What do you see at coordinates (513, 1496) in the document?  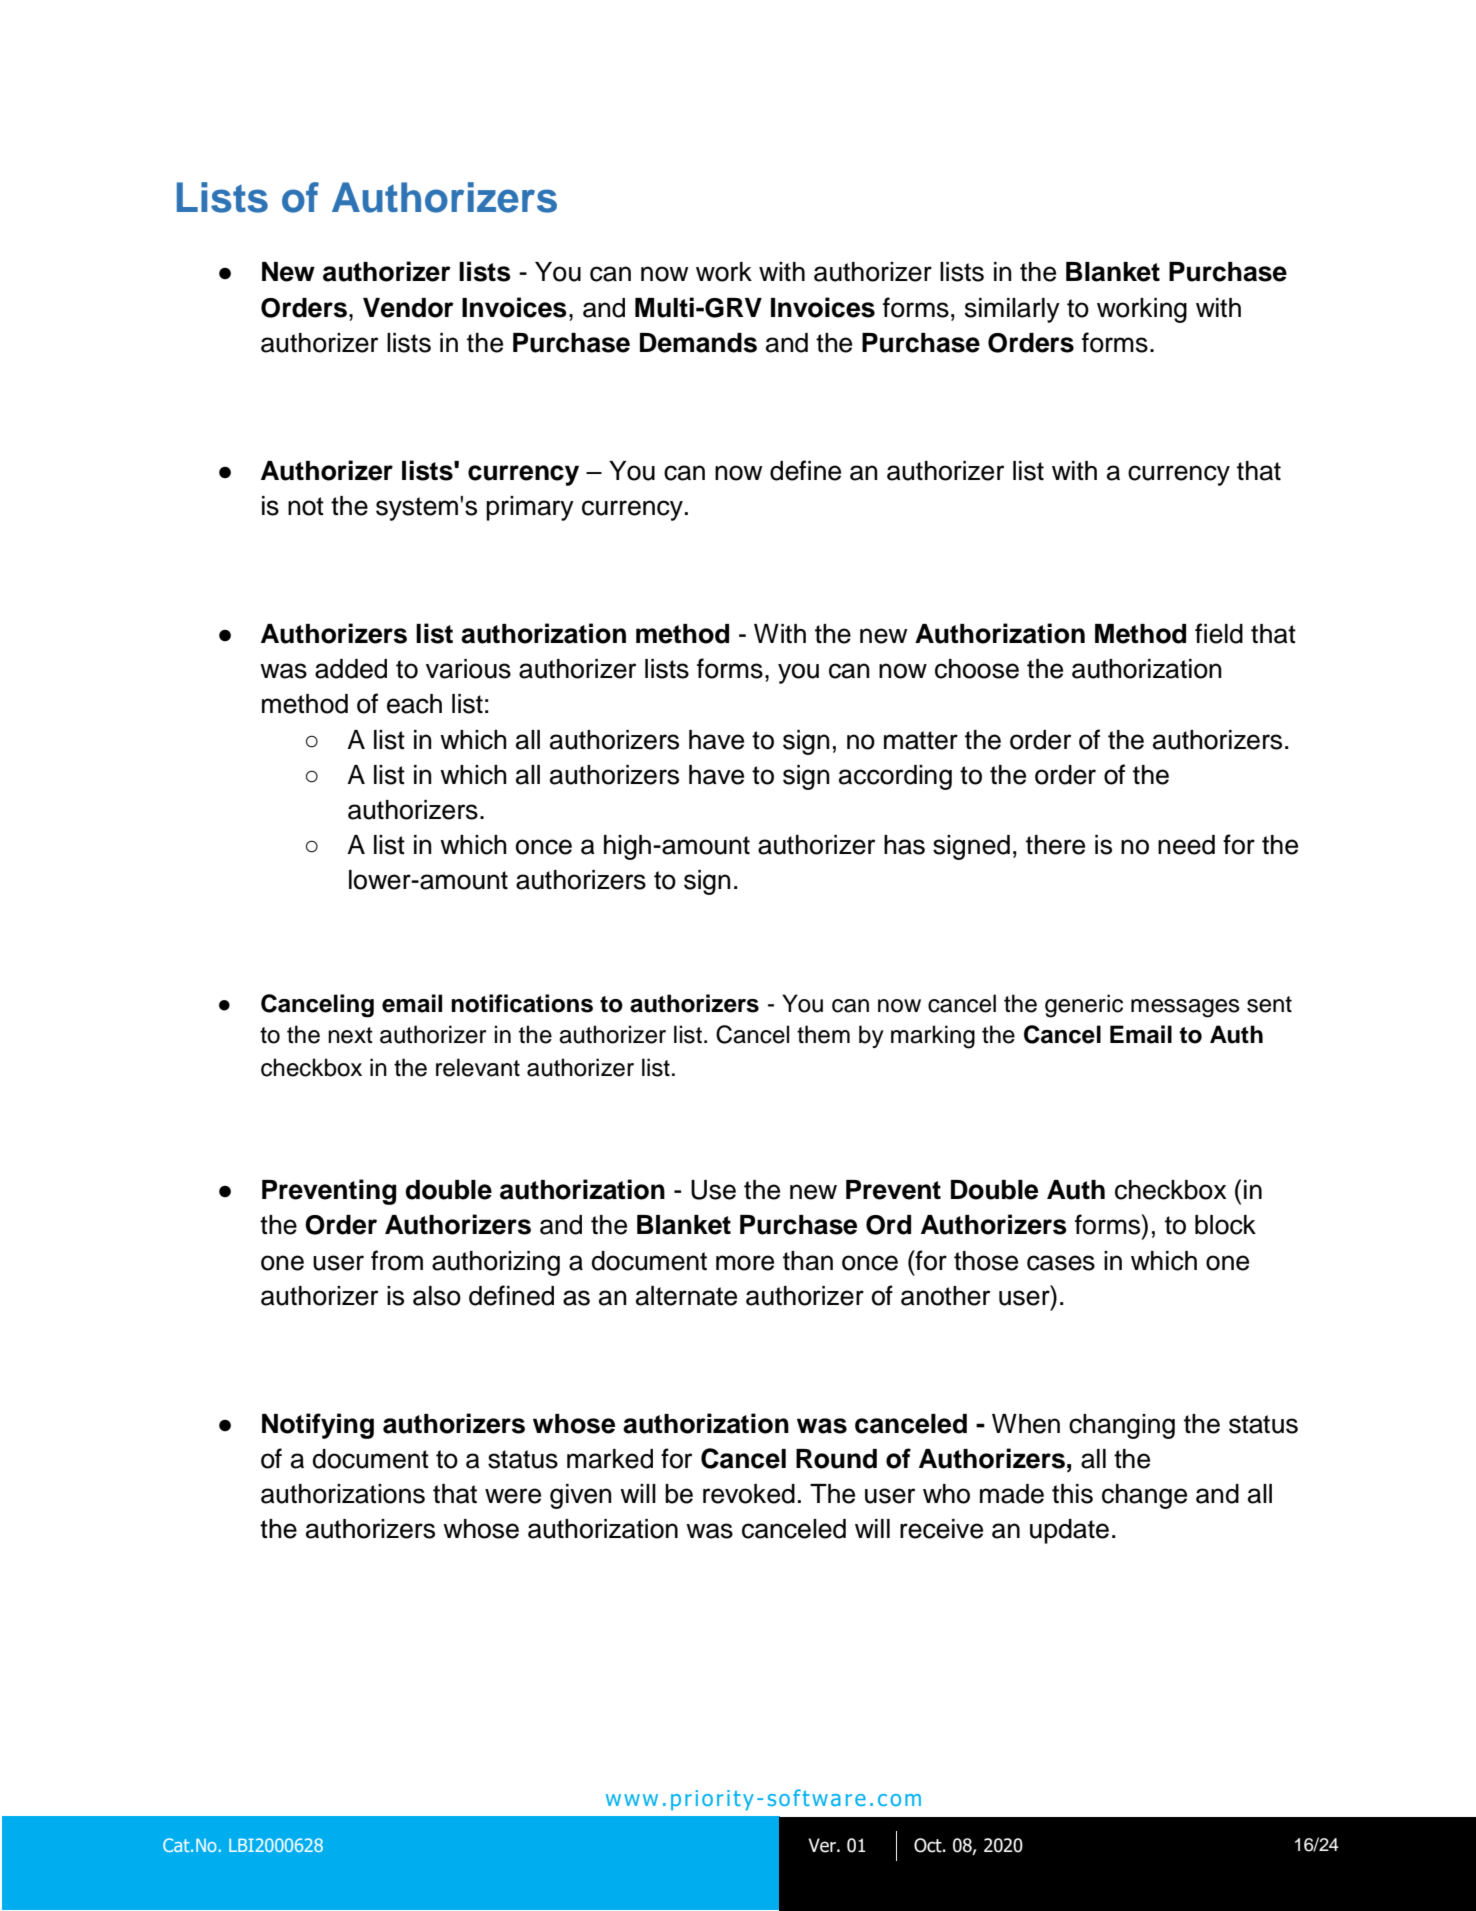 I see `were` at bounding box center [513, 1496].
